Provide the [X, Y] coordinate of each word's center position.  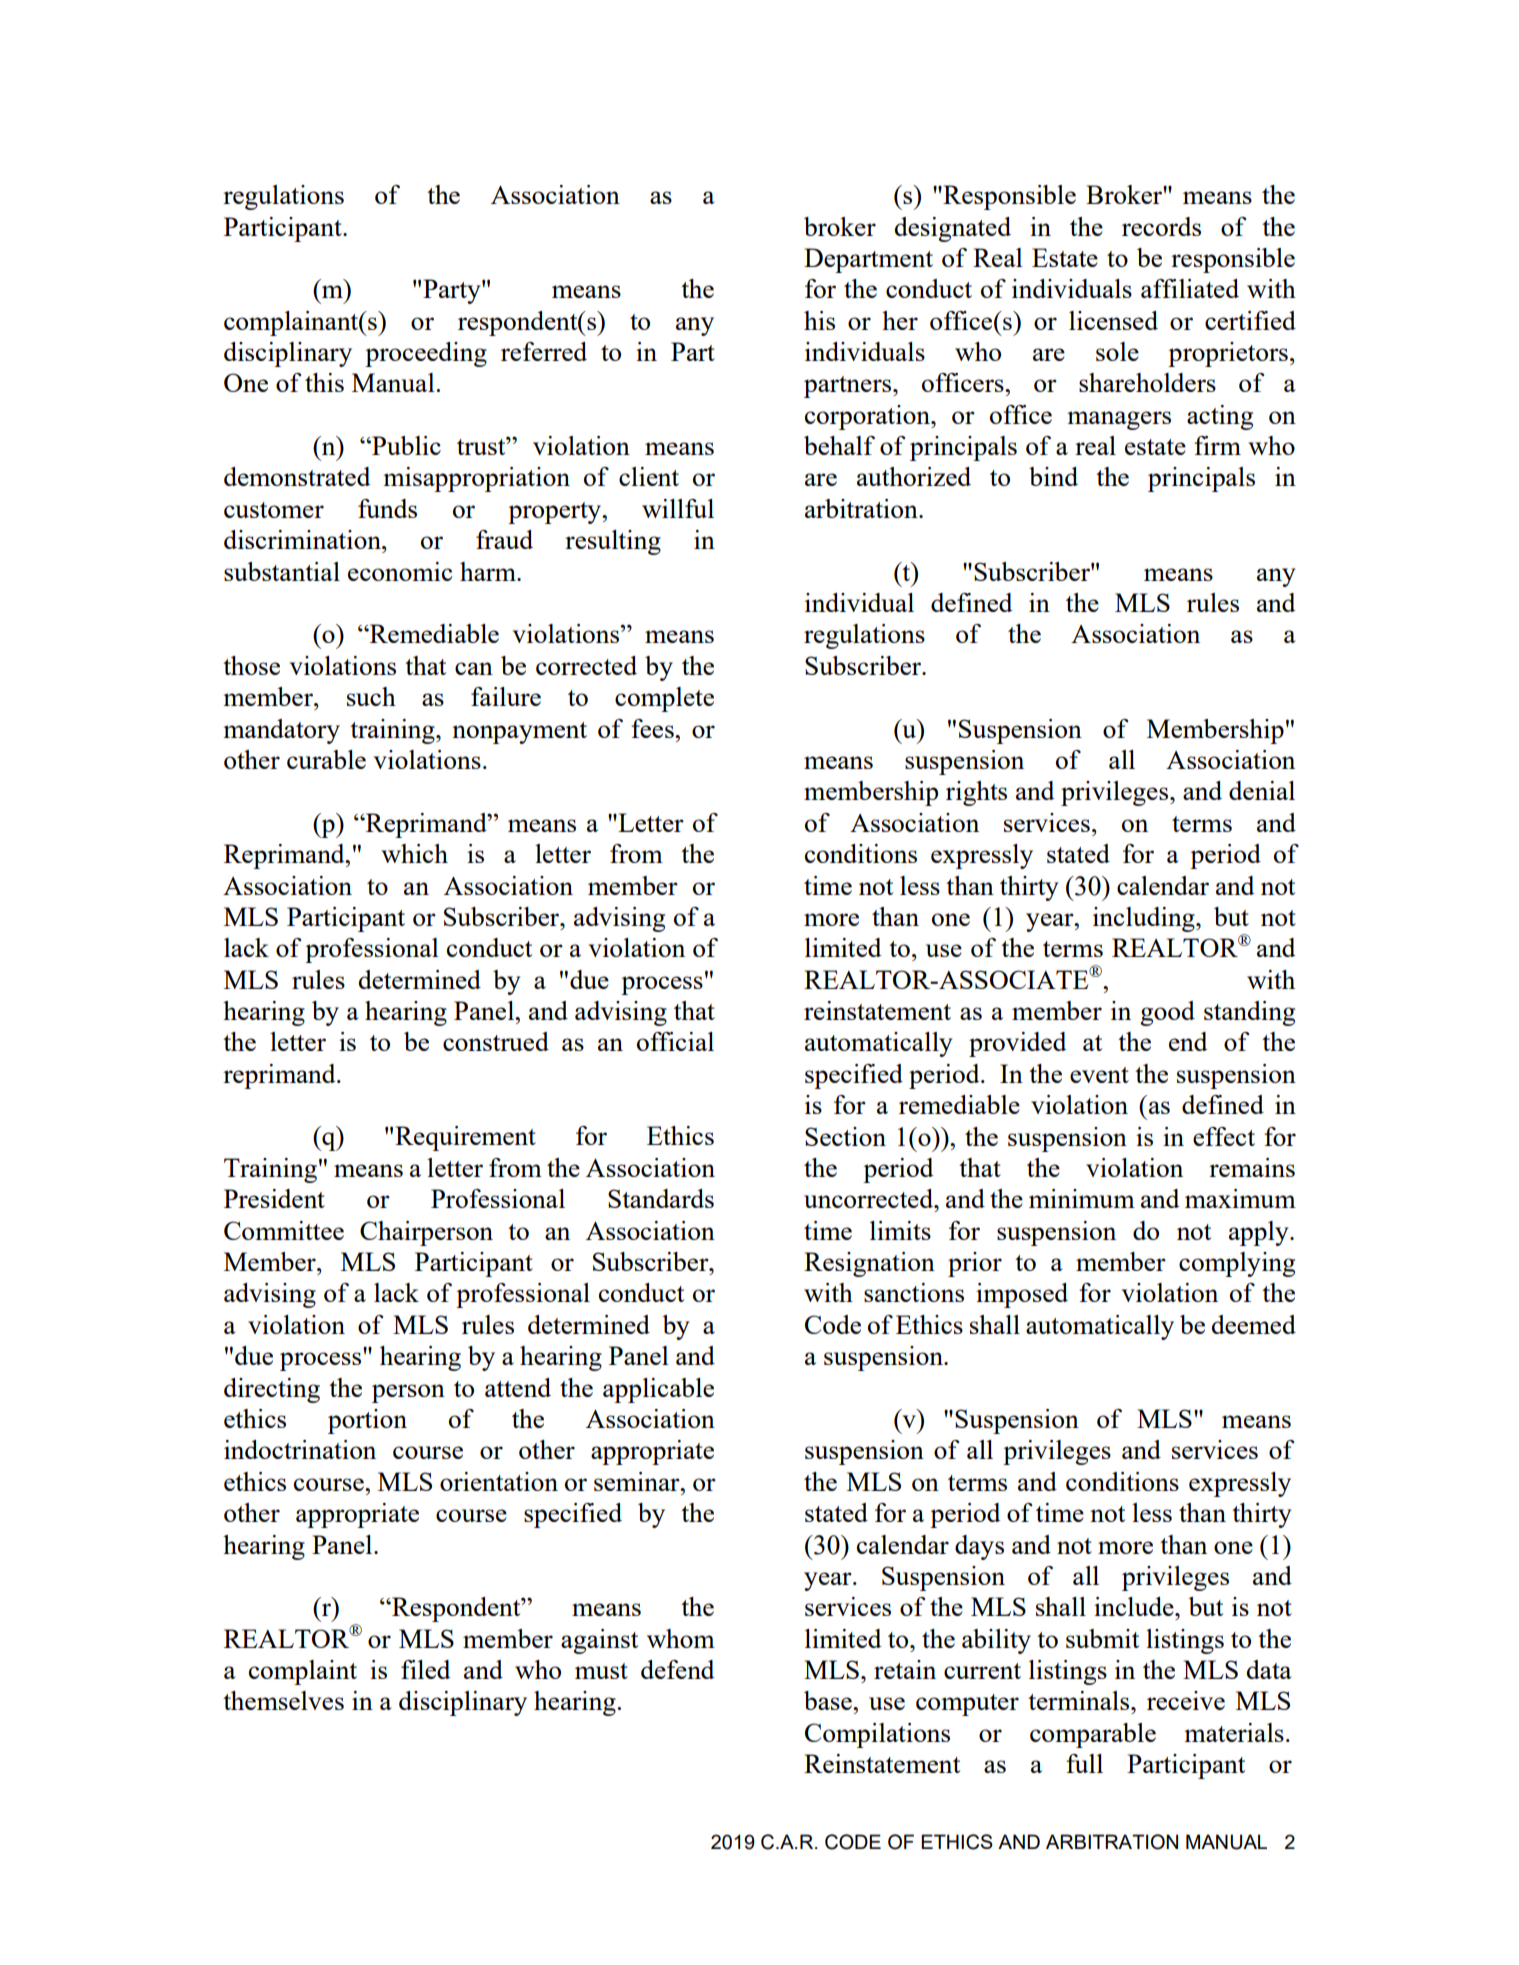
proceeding [426, 354]
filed [426, 1669]
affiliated [1190, 288]
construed [496, 1041]
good [1167, 1013]
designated [952, 229]
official [675, 1041]
